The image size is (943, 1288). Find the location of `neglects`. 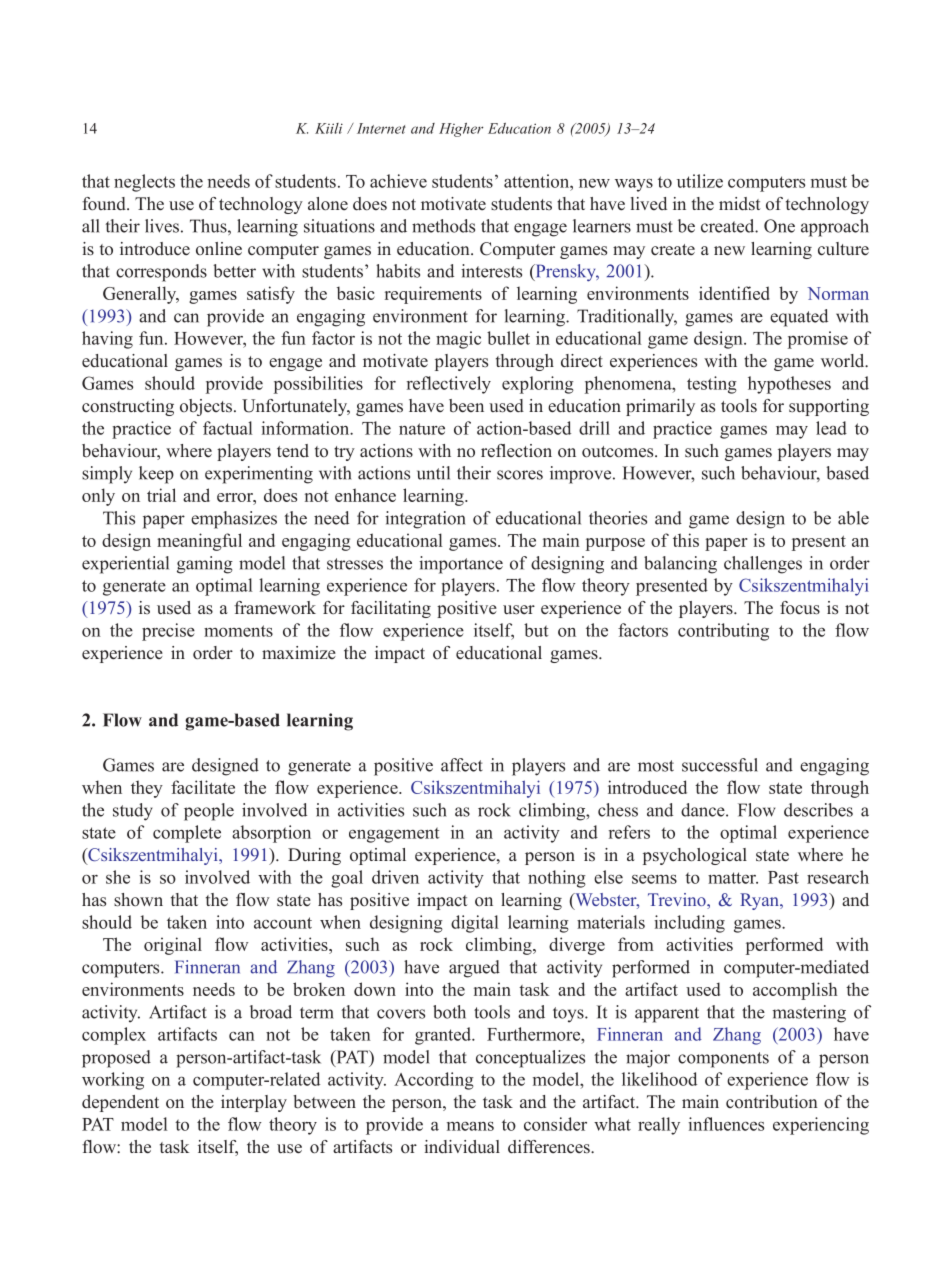

neglects is located at coordinates (144, 183).
